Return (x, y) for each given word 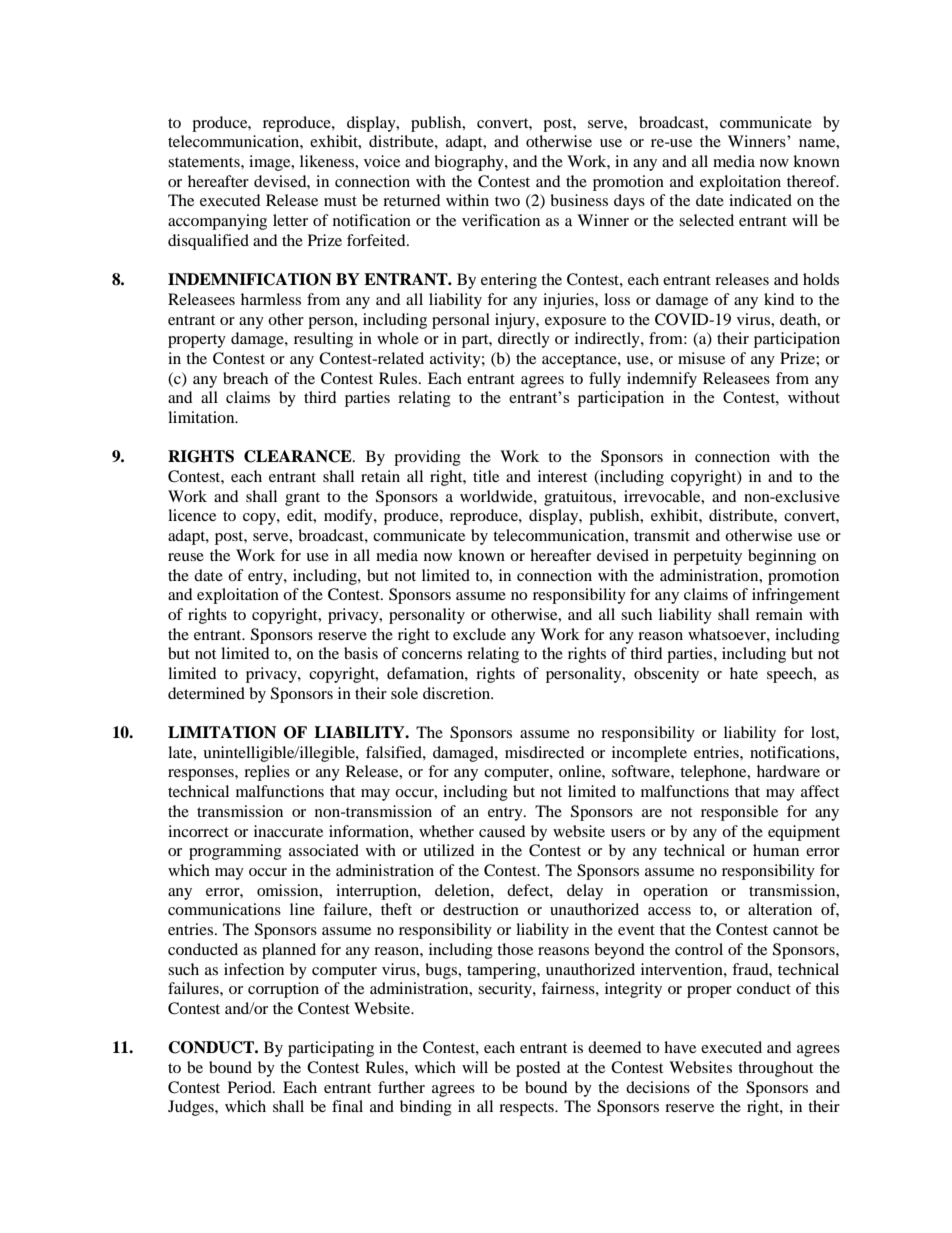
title (486, 476)
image (271, 163)
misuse (701, 358)
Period (251, 1087)
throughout (775, 1069)
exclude (479, 634)
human (776, 850)
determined (206, 693)
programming (235, 852)
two (507, 201)
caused (502, 831)
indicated (760, 200)
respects (527, 1109)
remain (779, 614)
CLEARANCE (299, 456)
